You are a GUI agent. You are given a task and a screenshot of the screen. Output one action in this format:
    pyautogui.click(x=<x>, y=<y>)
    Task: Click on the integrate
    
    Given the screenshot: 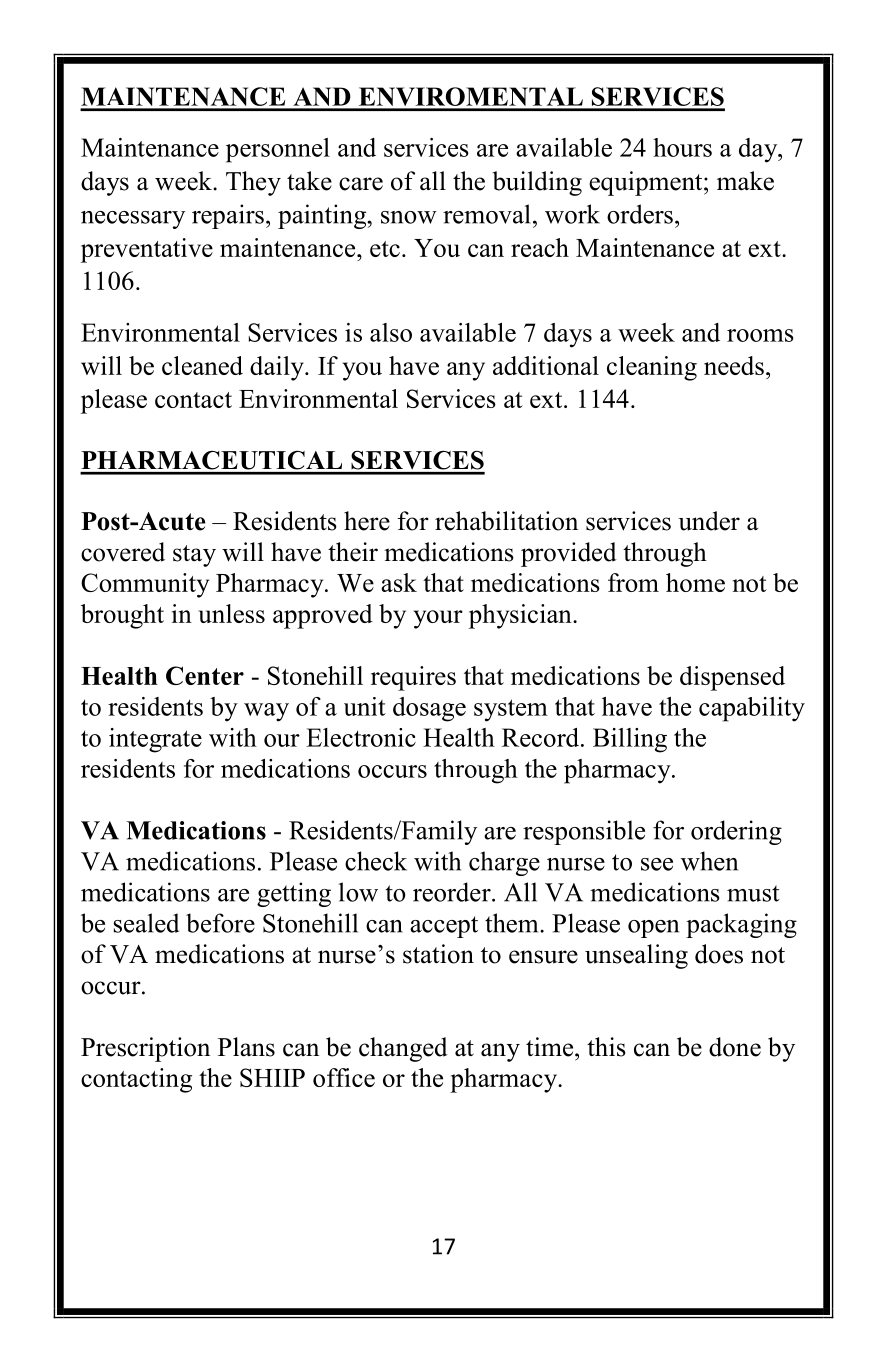 What is the action you would take?
    pyautogui.click(x=155, y=740)
